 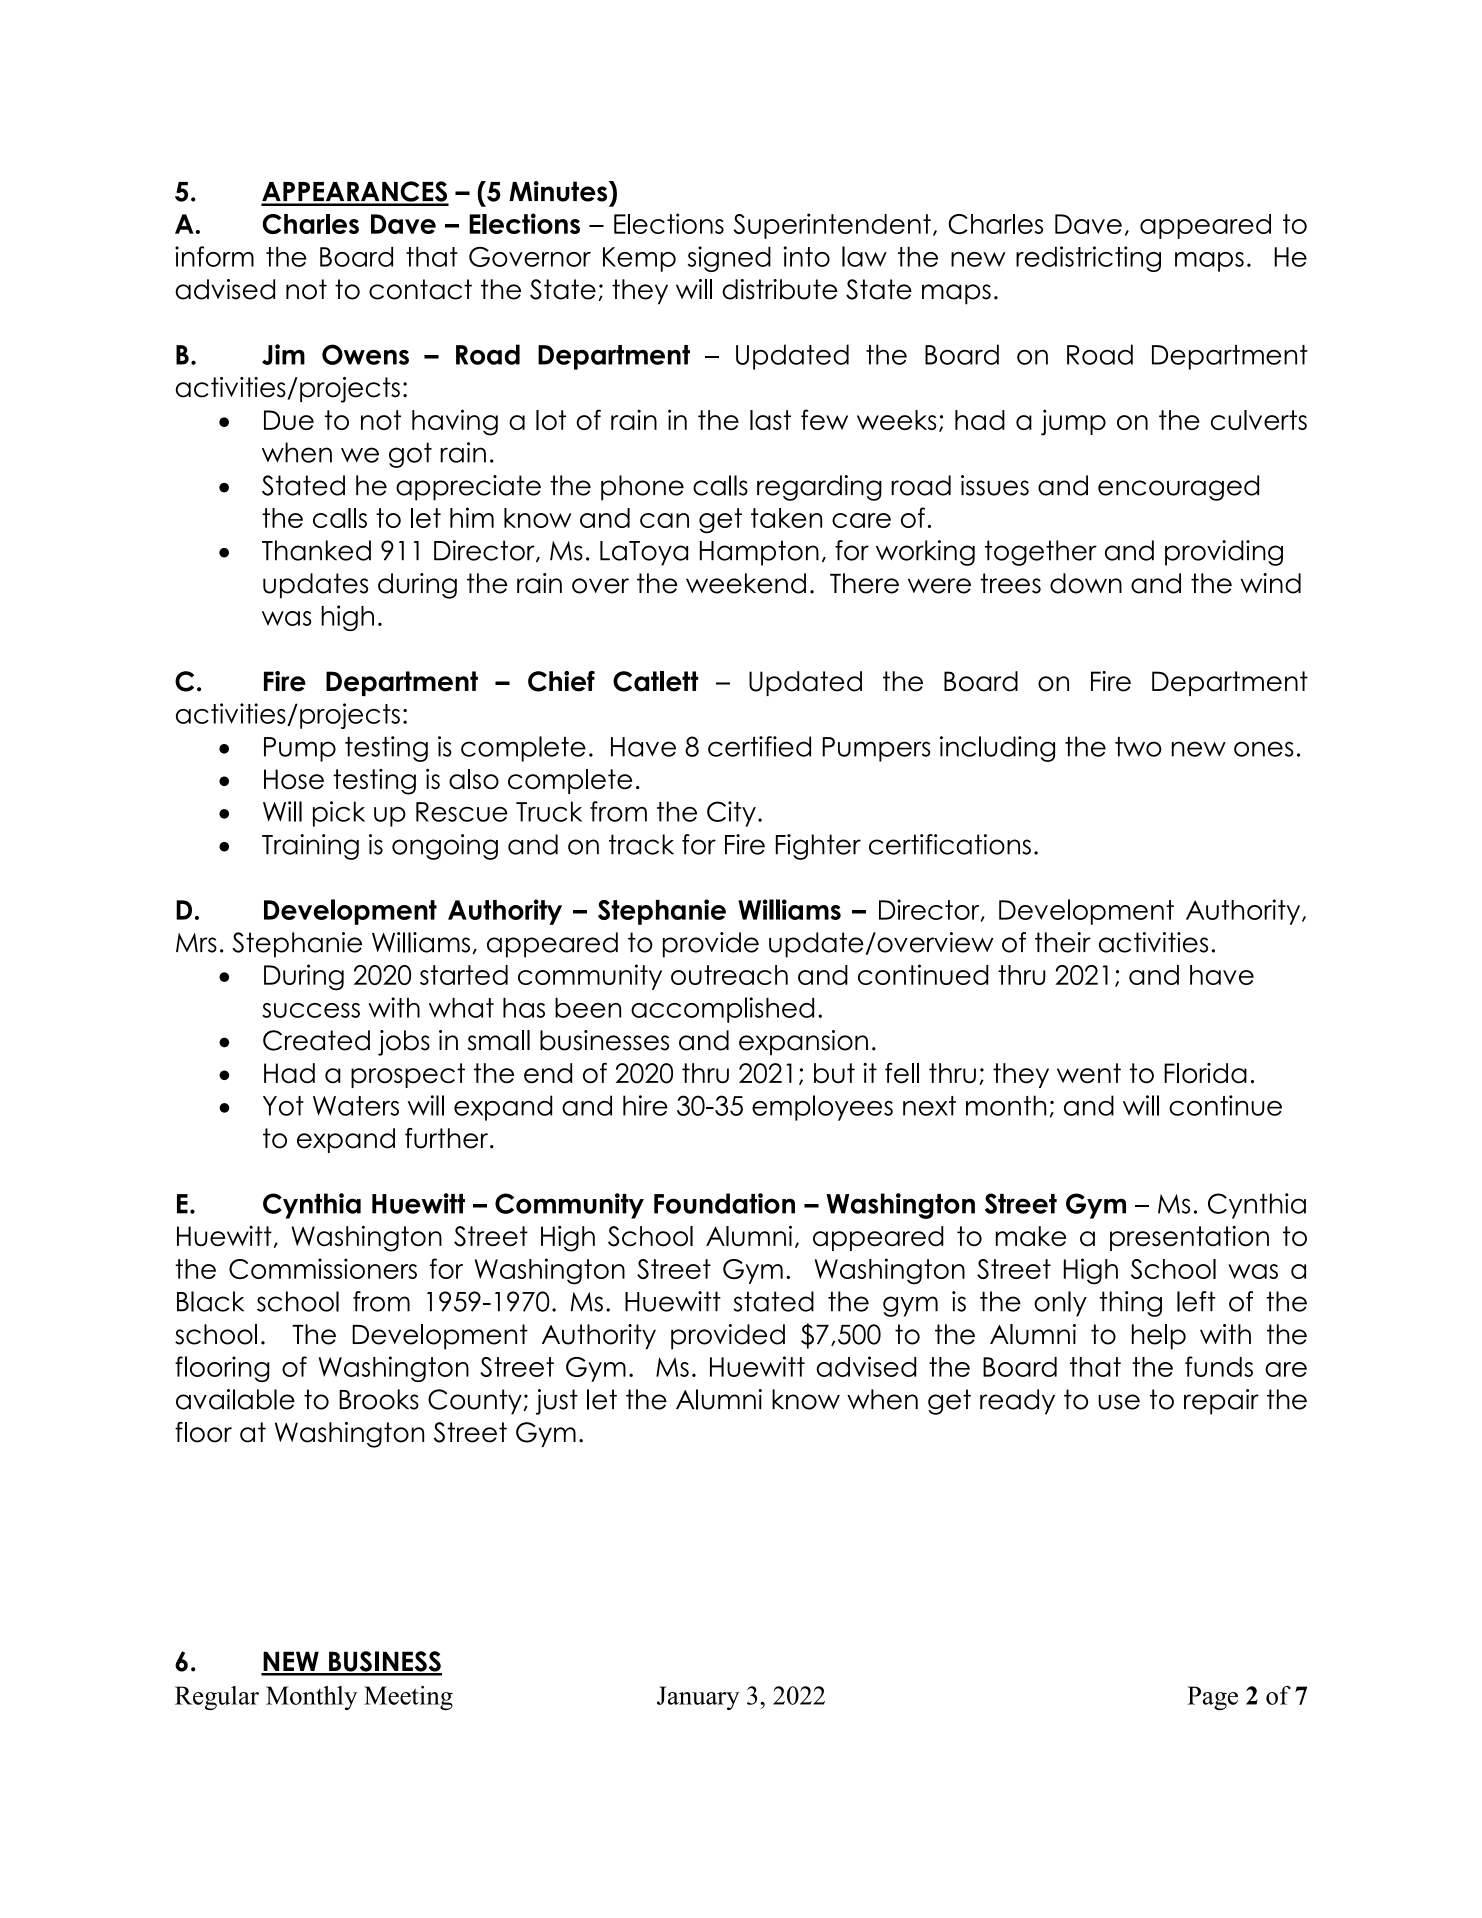 I want to click on presentation, so click(x=1189, y=1238).
